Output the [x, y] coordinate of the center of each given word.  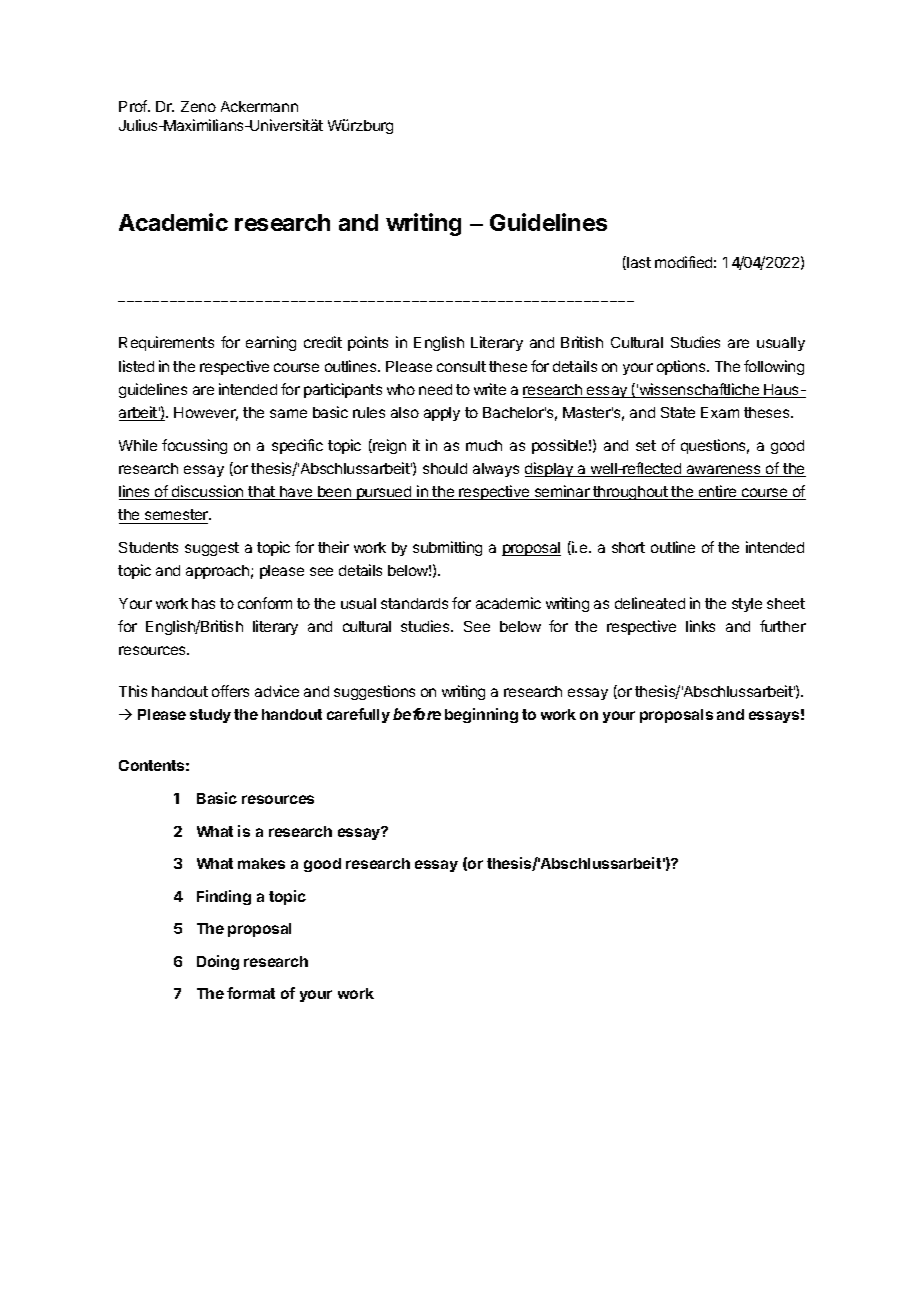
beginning [481, 715]
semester [176, 516]
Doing [218, 962]
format [251, 993]
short [628, 547]
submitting [447, 548]
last [638, 263]
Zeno [198, 106]
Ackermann [259, 106]
